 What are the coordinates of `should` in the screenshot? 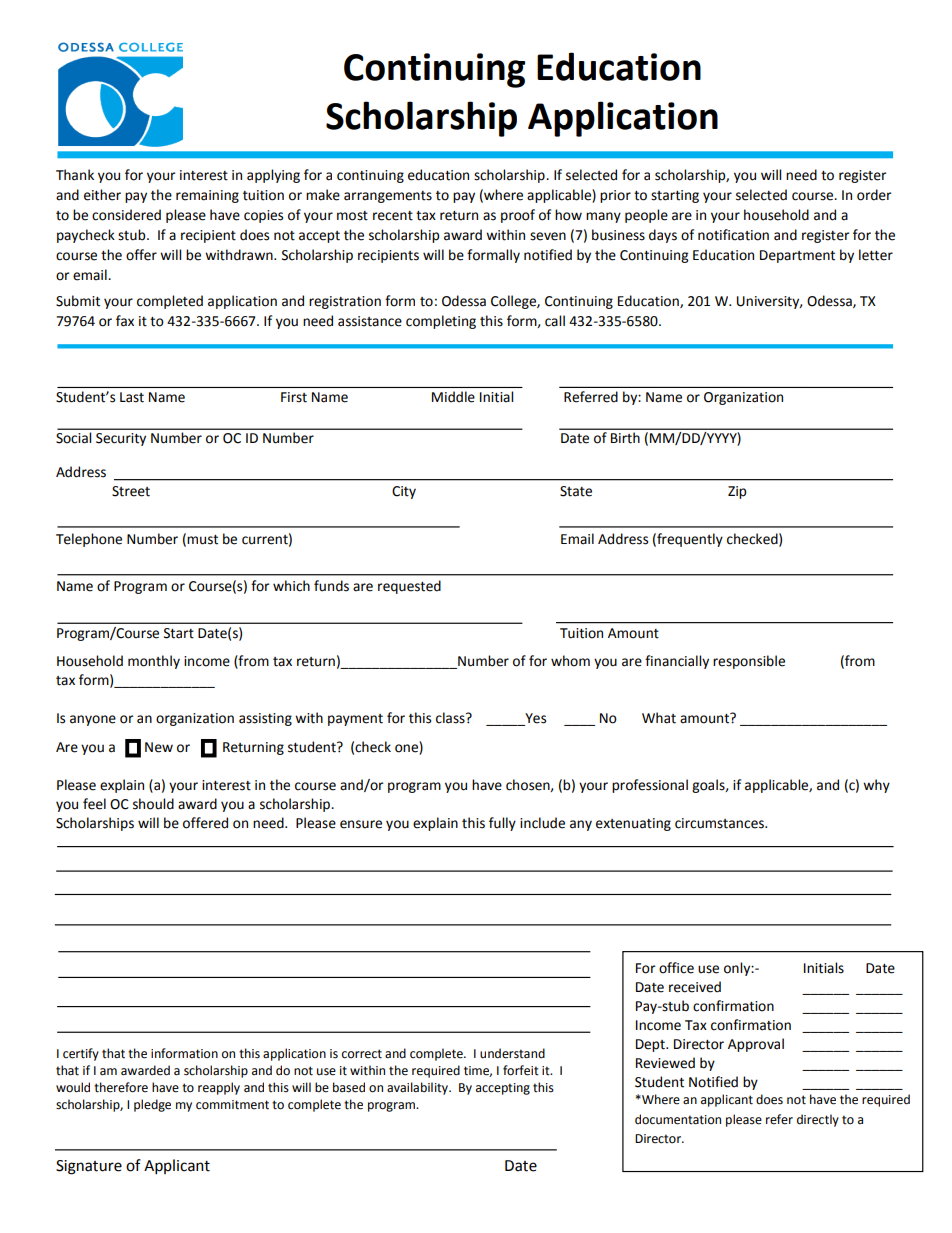 It's located at (153, 804).
